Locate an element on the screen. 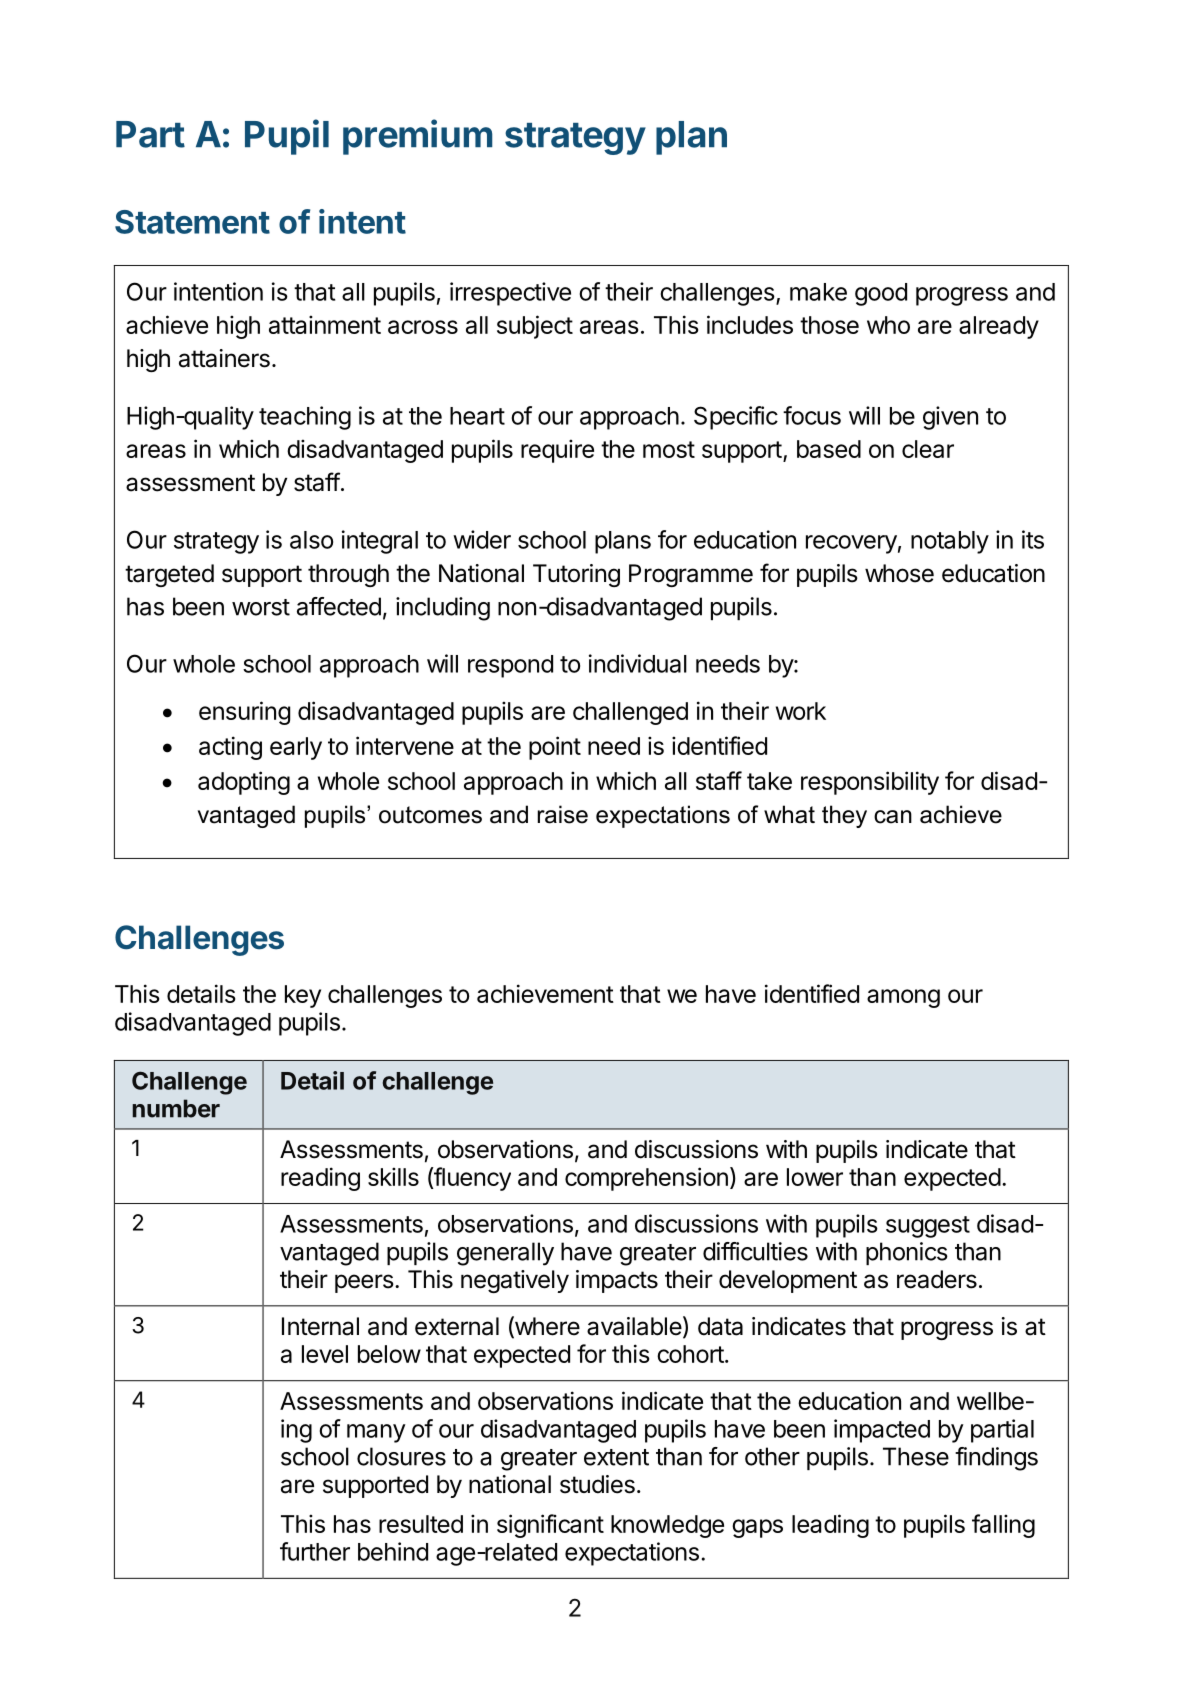 The width and height of the screenshot is (1197, 1693). studies is located at coordinates (597, 1484).
